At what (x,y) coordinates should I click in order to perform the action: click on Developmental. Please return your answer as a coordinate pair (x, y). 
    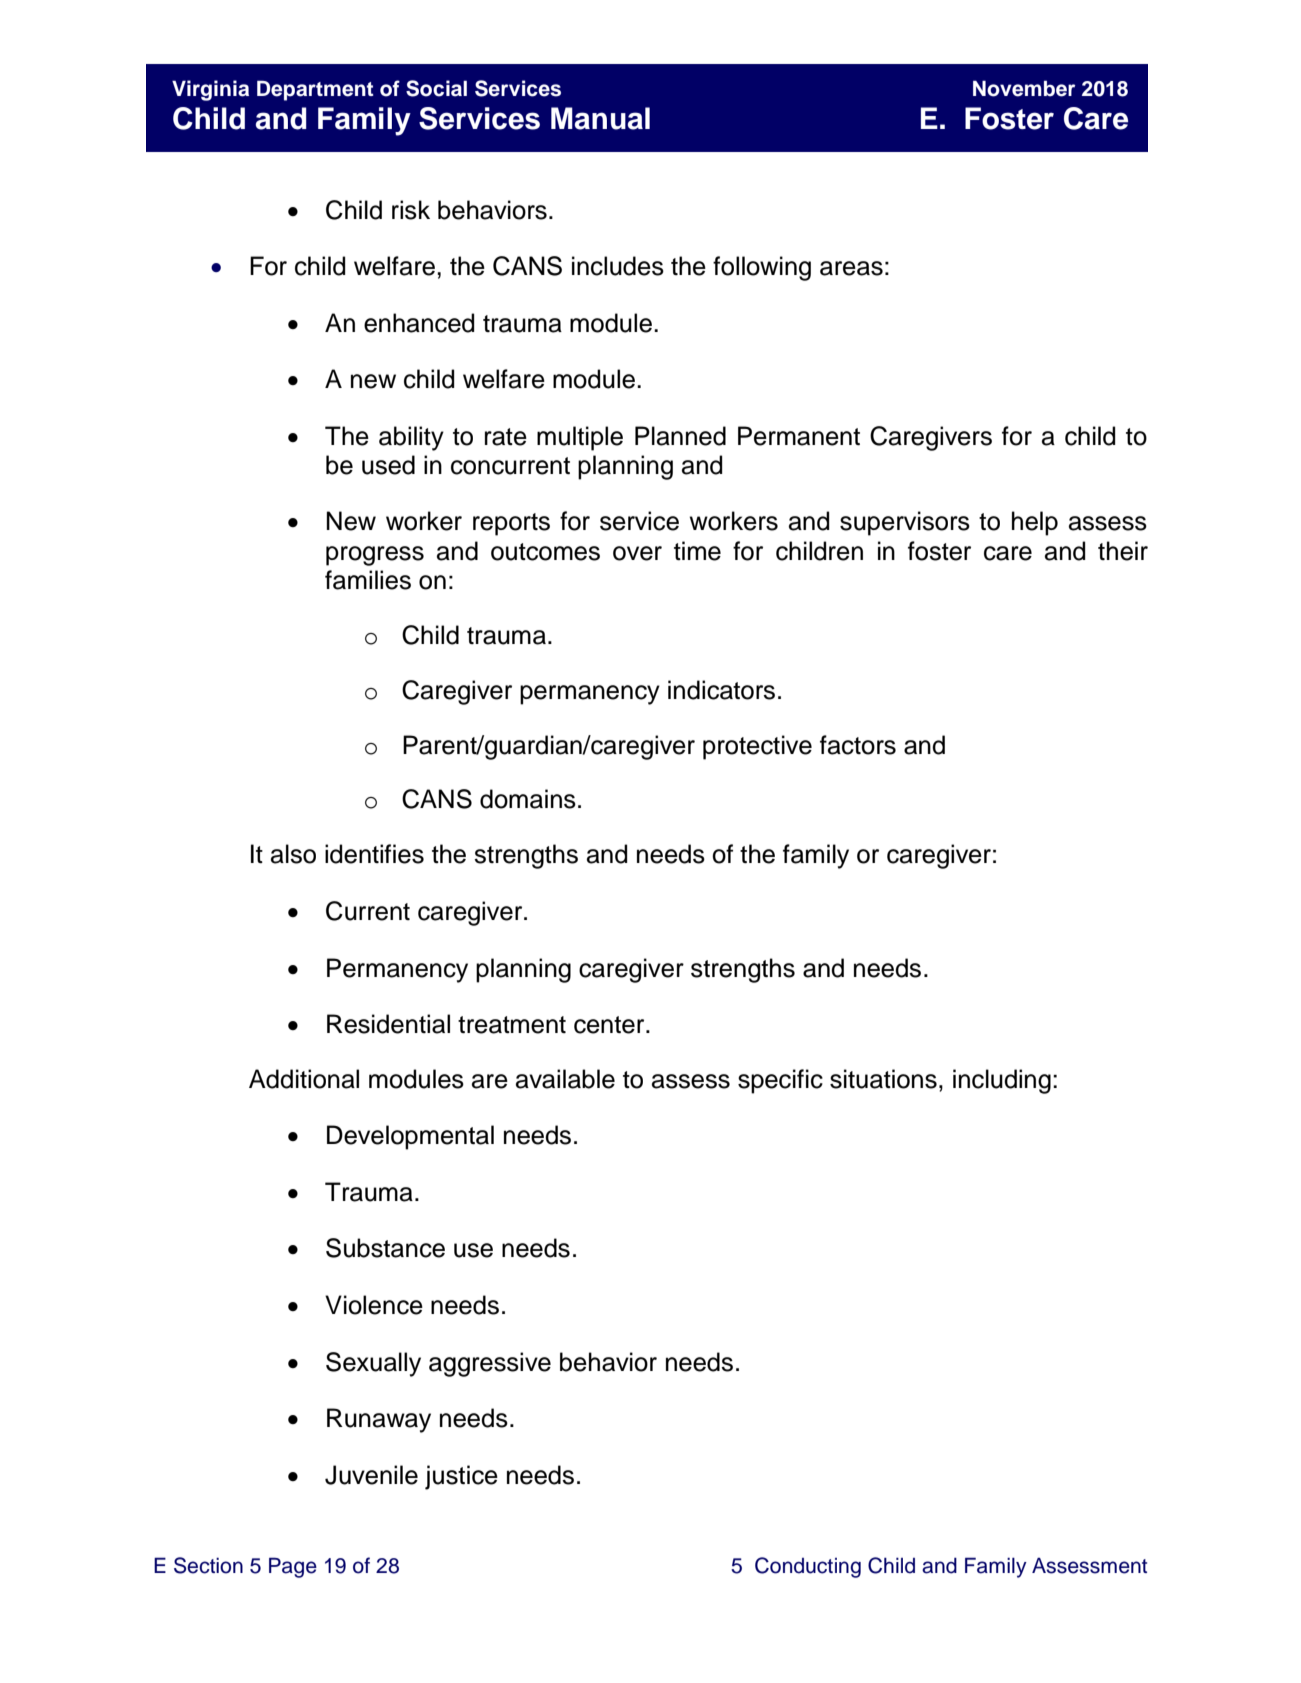
    Looking at the image, I should click on (410, 1137).
